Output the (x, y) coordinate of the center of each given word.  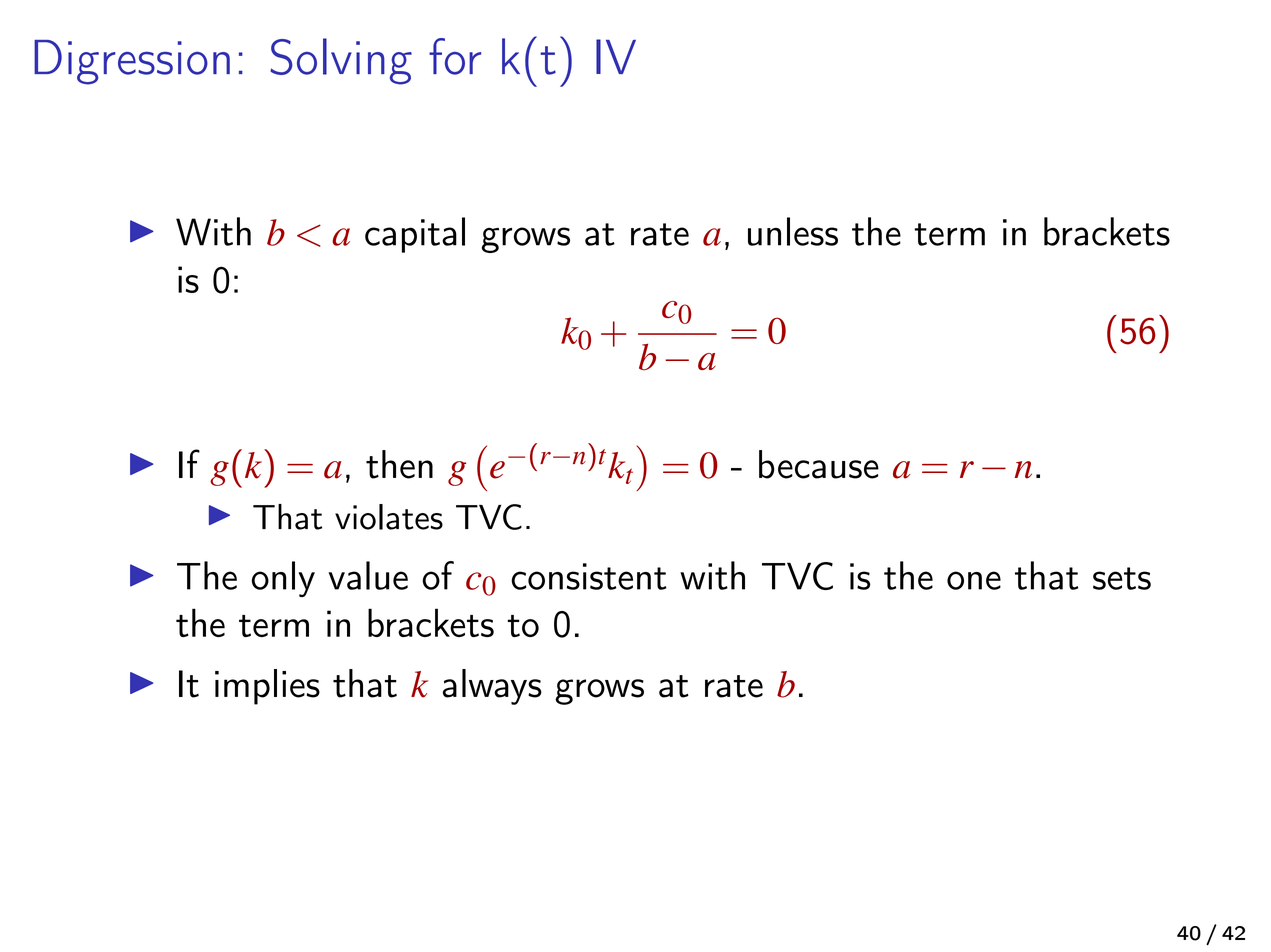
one (974, 580)
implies (267, 687)
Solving (341, 61)
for (455, 56)
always (492, 687)
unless (793, 231)
